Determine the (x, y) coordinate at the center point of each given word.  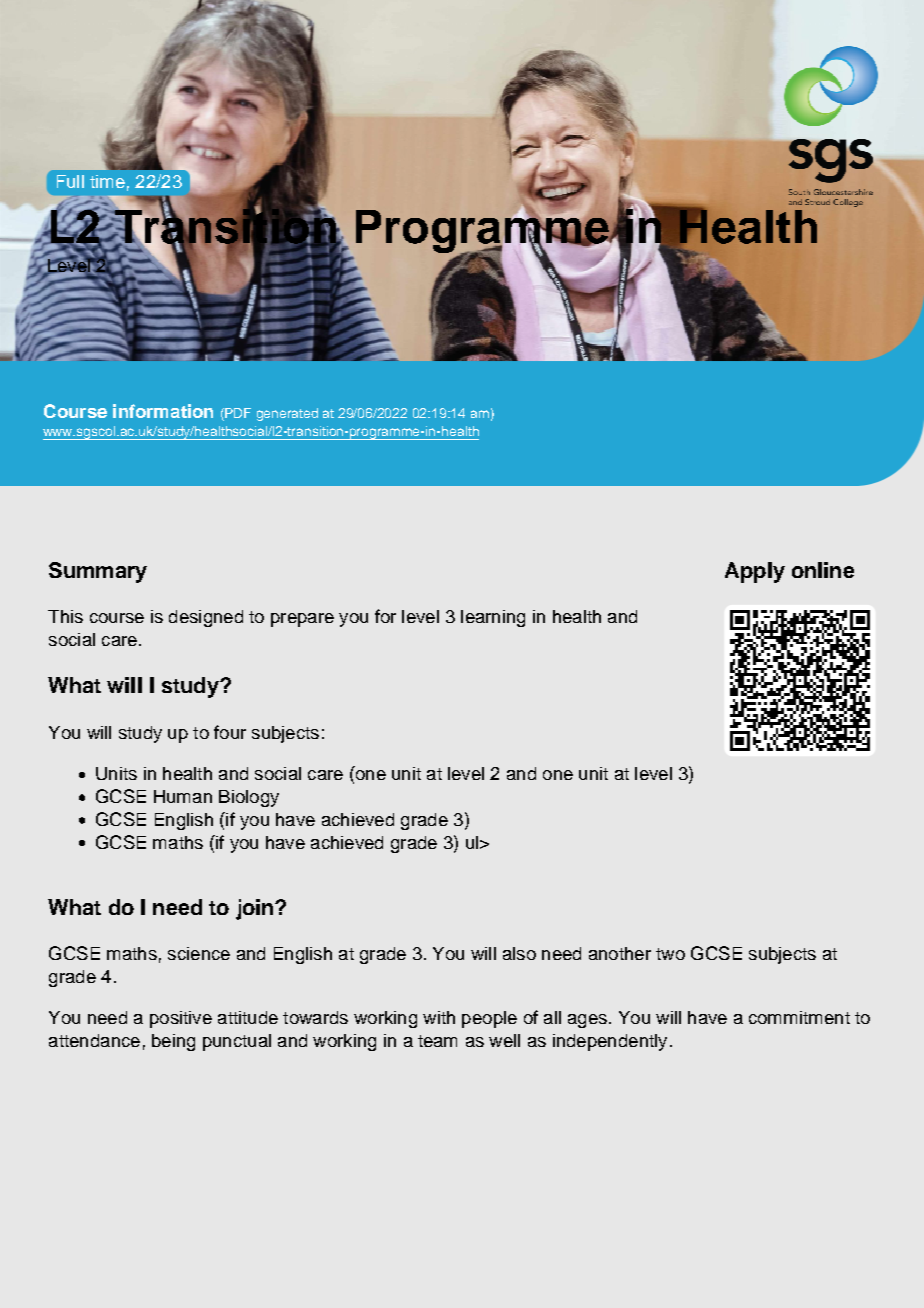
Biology (249, 798)
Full (70, 181)
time (107, 181)
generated (287, 414)
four (230, 732)
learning (493, 618)
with (439, 1017)
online (823, 570)
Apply (755, 572)
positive (181, 1019)
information (163, 411)
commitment (799, 1017)
